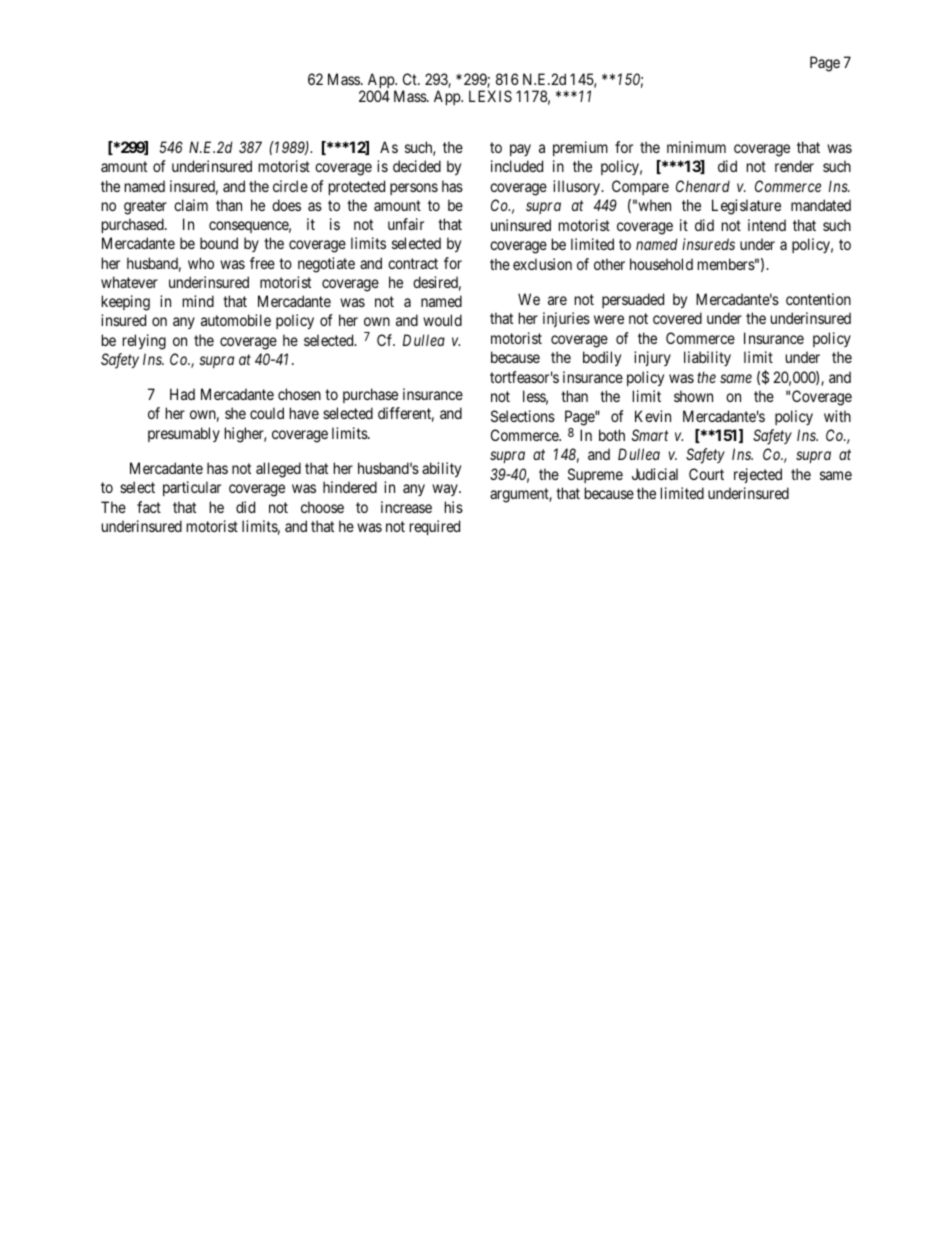 Image resolution: width=952 pixels, height=1233 pixels. I want to click on circle, so click(290, 186).
